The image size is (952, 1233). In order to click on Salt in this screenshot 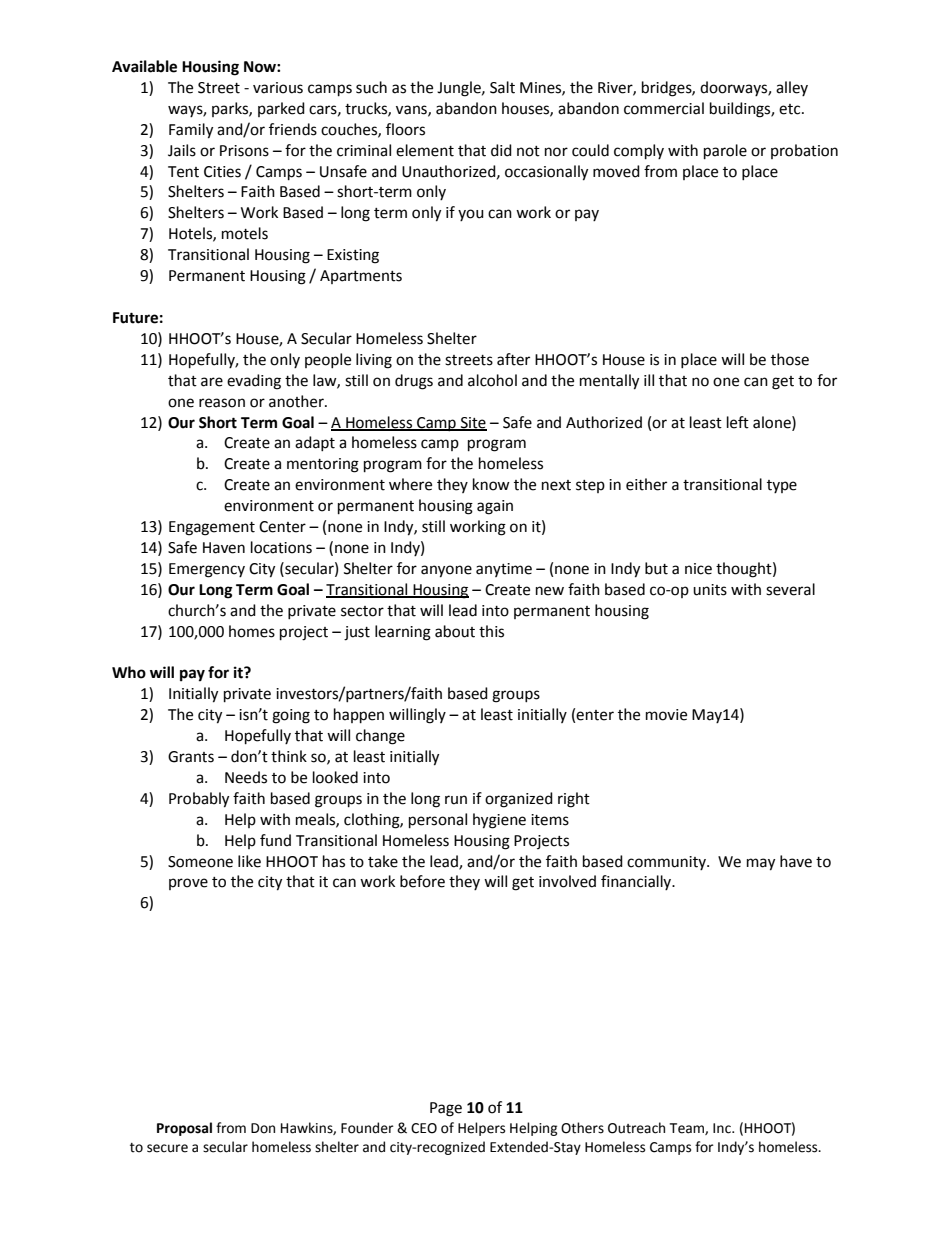, I will do `click(502, 87)`.
